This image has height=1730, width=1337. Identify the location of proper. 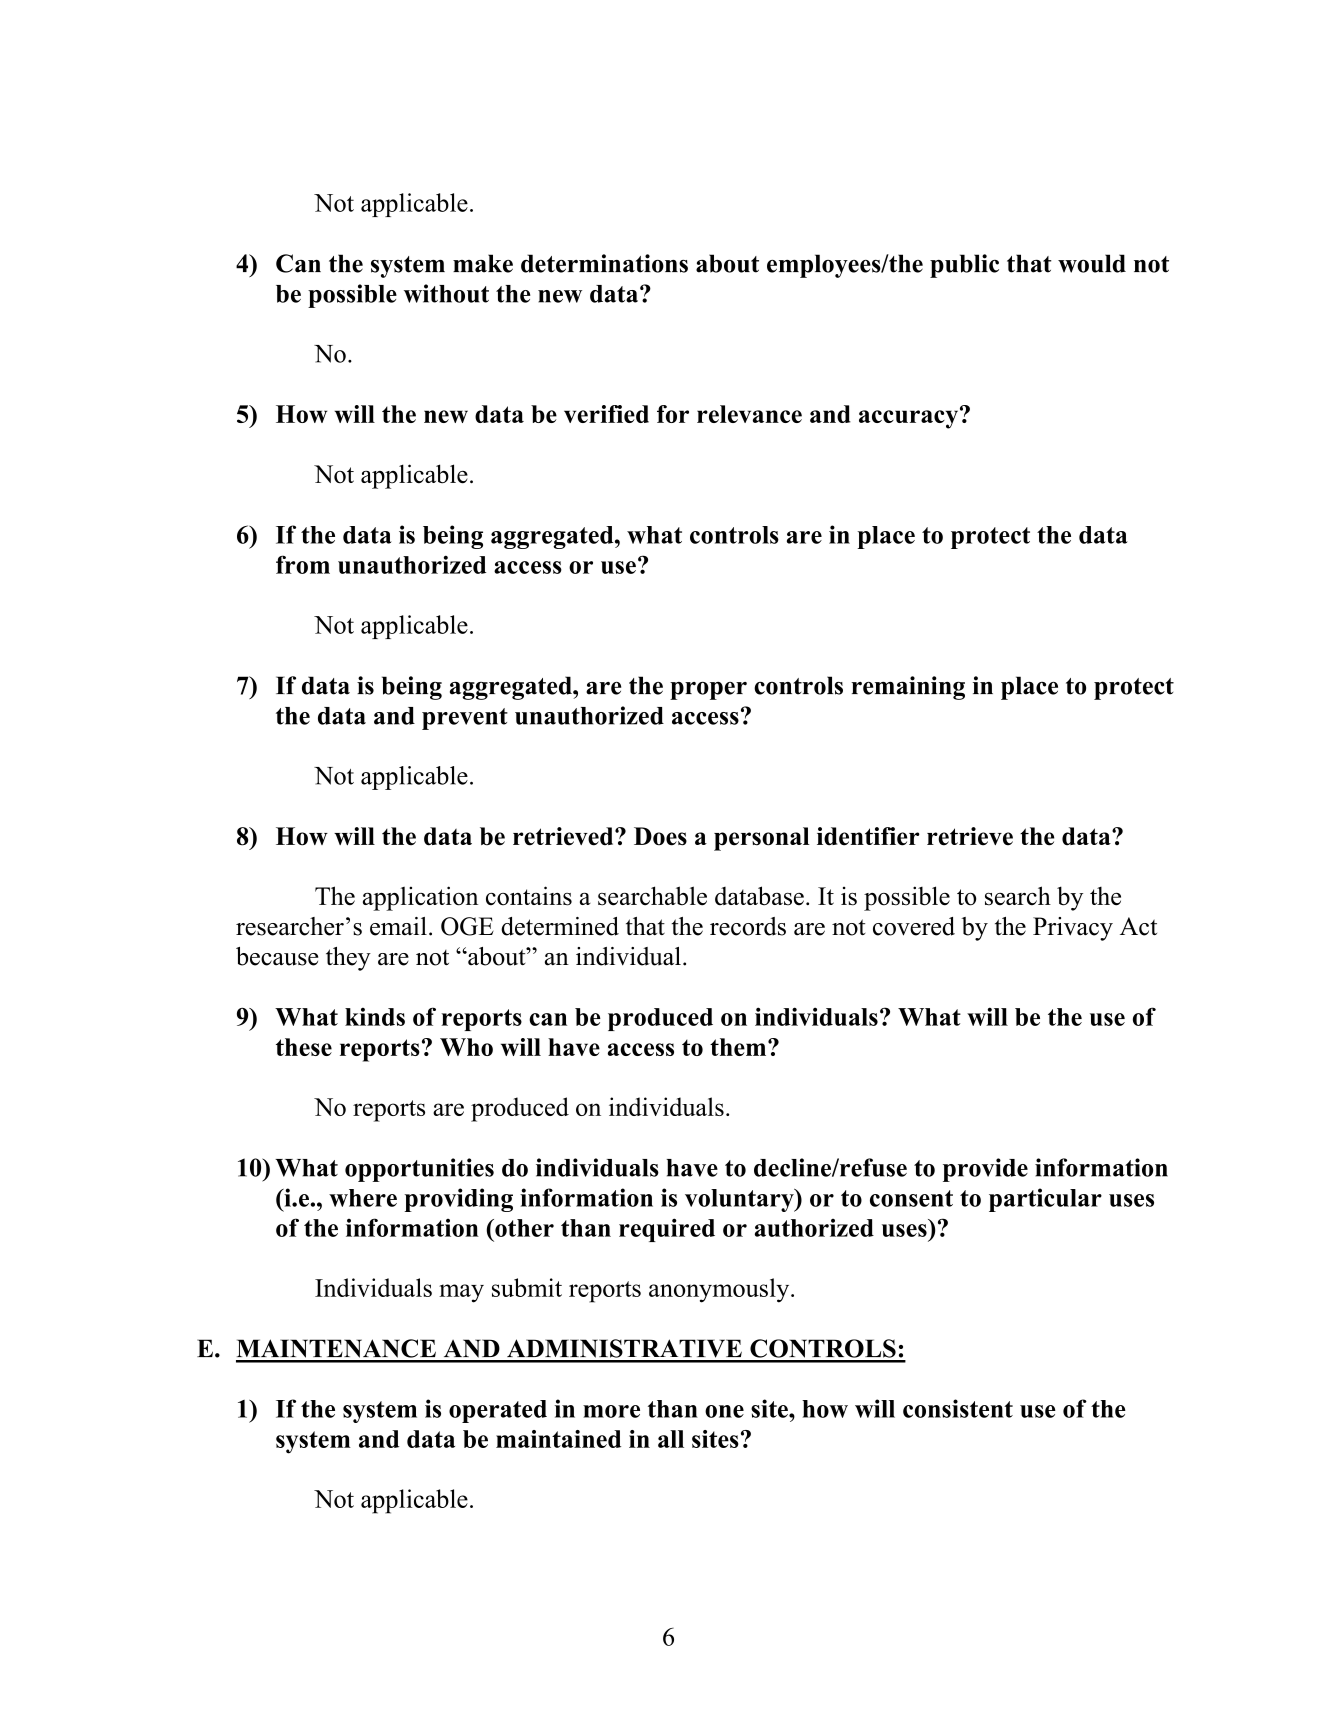
(708, 691).
